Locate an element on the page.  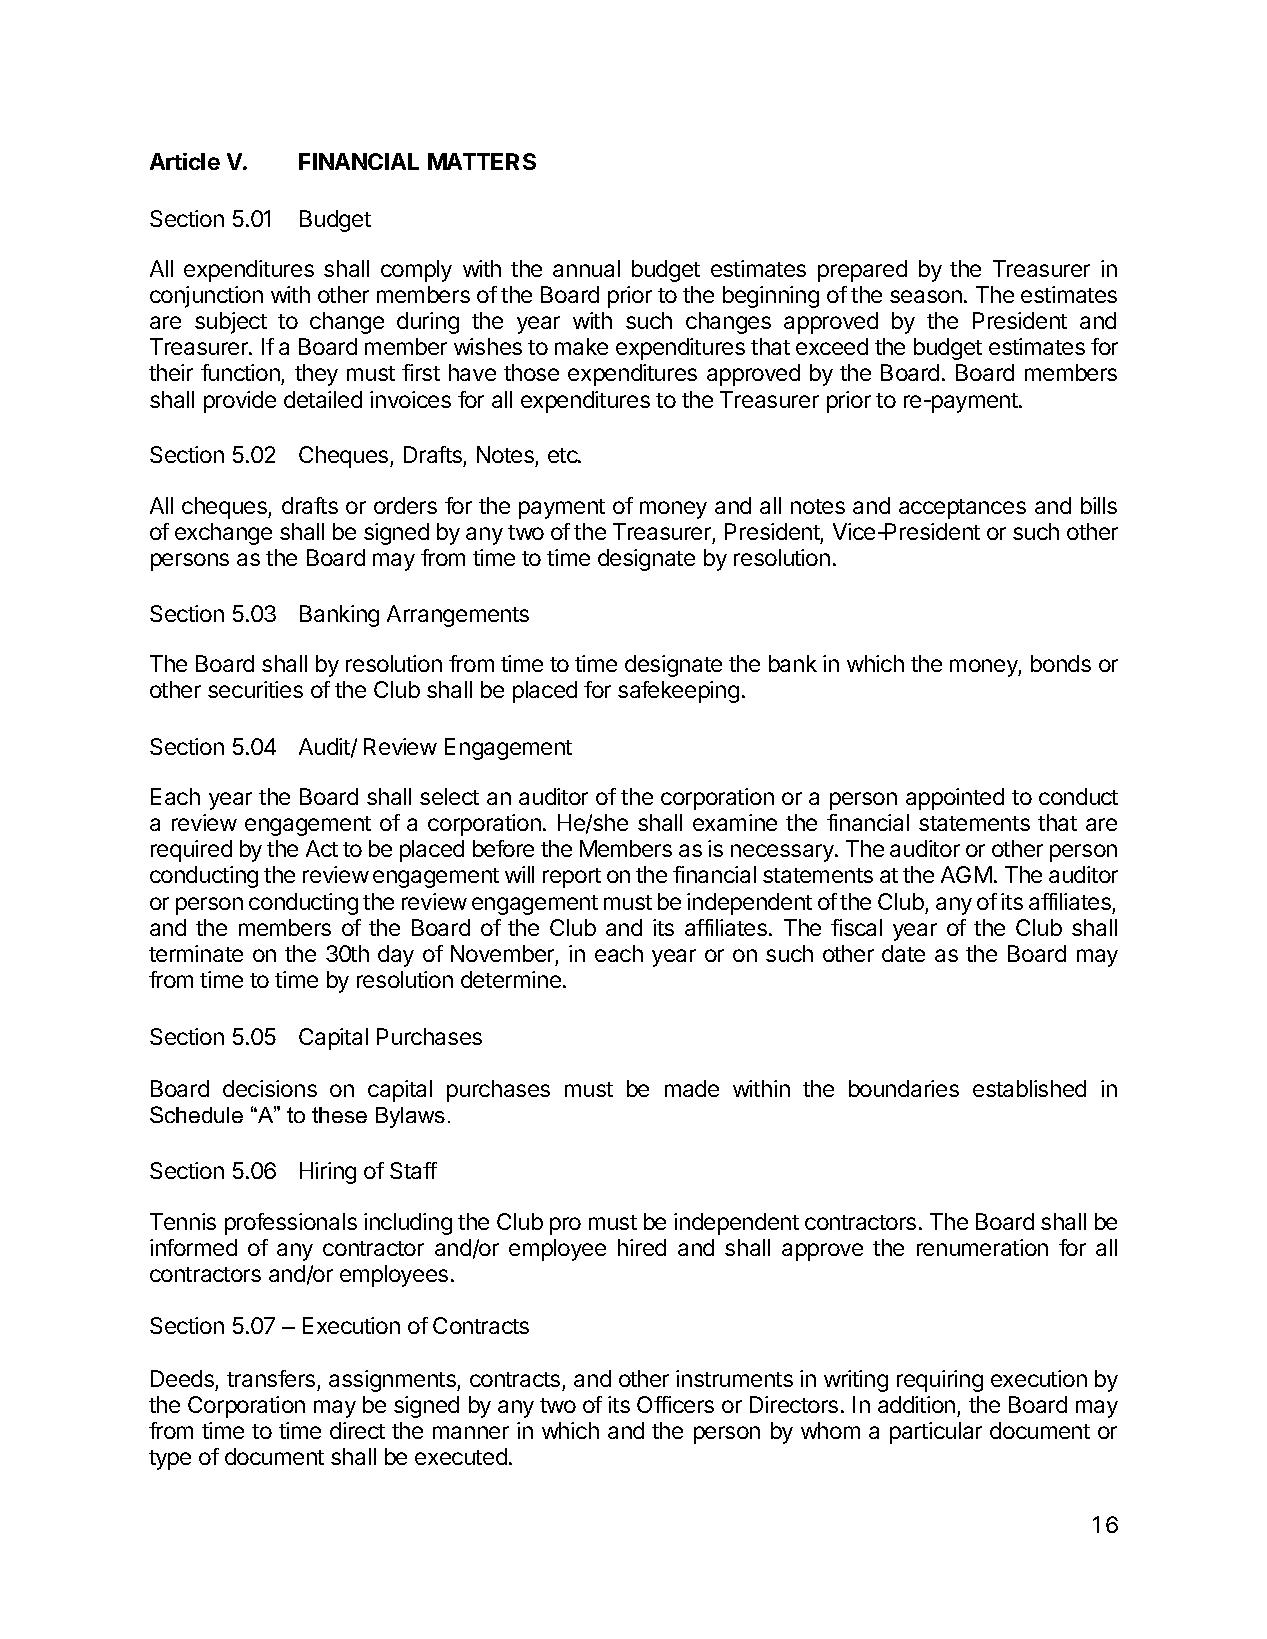
decisions is located at coordinates (270, 1088).
